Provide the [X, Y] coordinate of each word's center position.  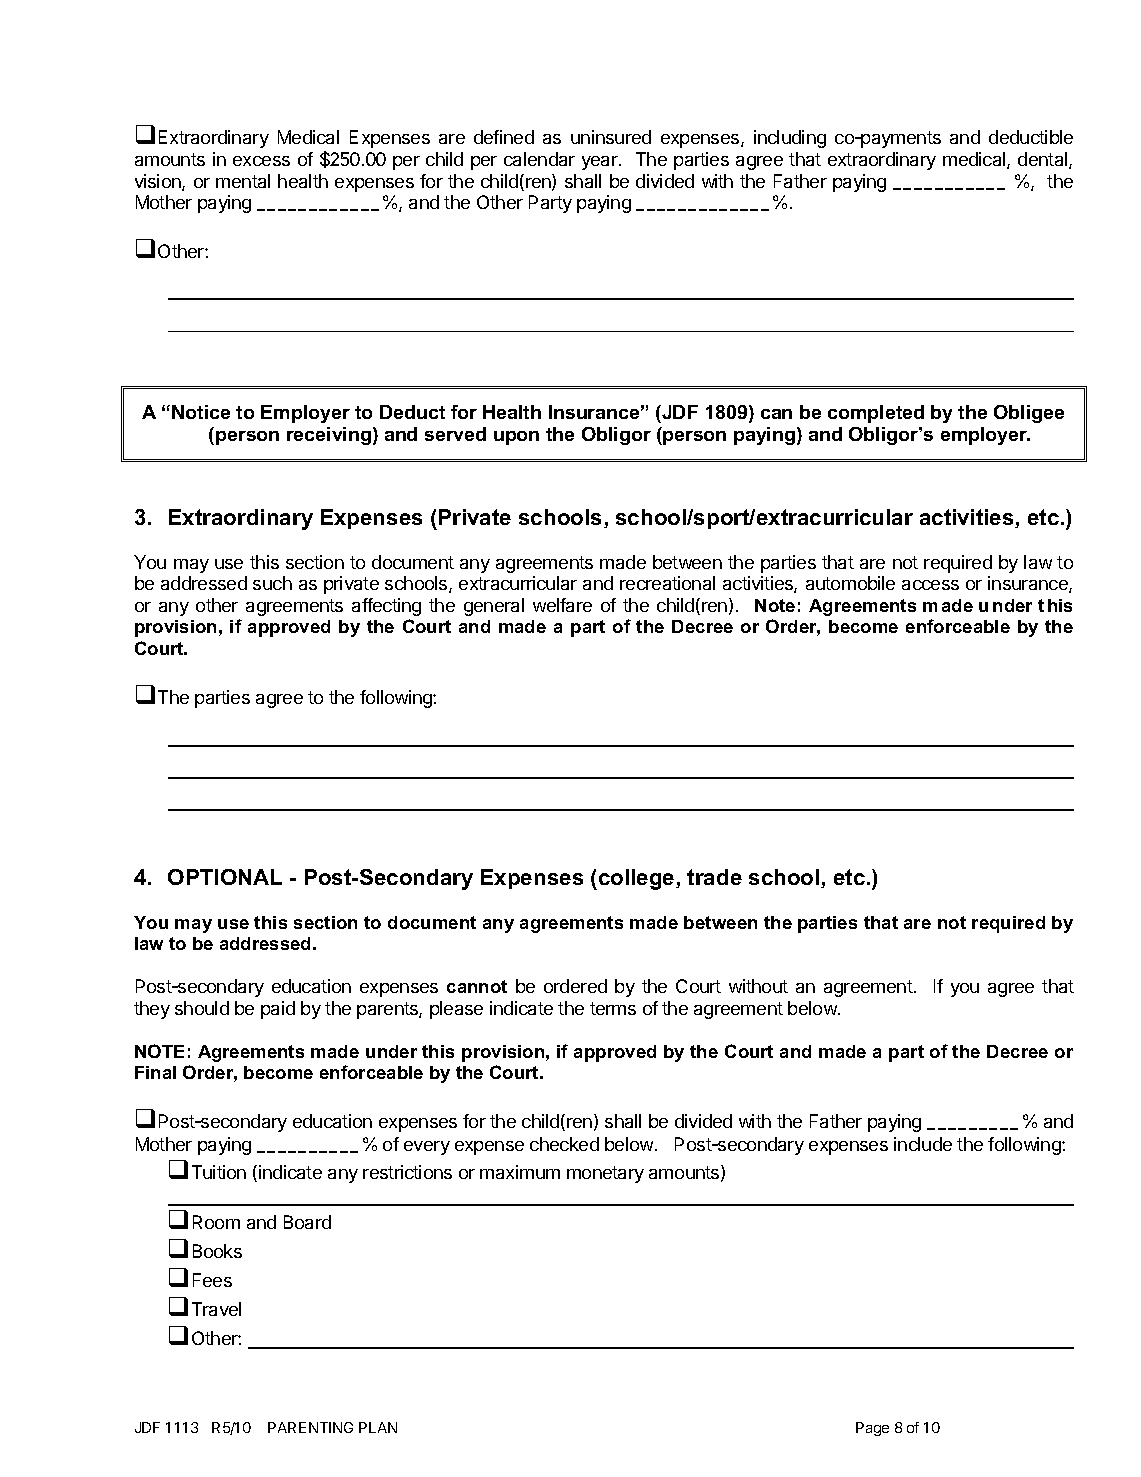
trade [714, 877]
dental [1044, 160]
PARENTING [310, 1427]
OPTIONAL [225, 877]
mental [243, 181]
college [638, 879]
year [601, 163]
